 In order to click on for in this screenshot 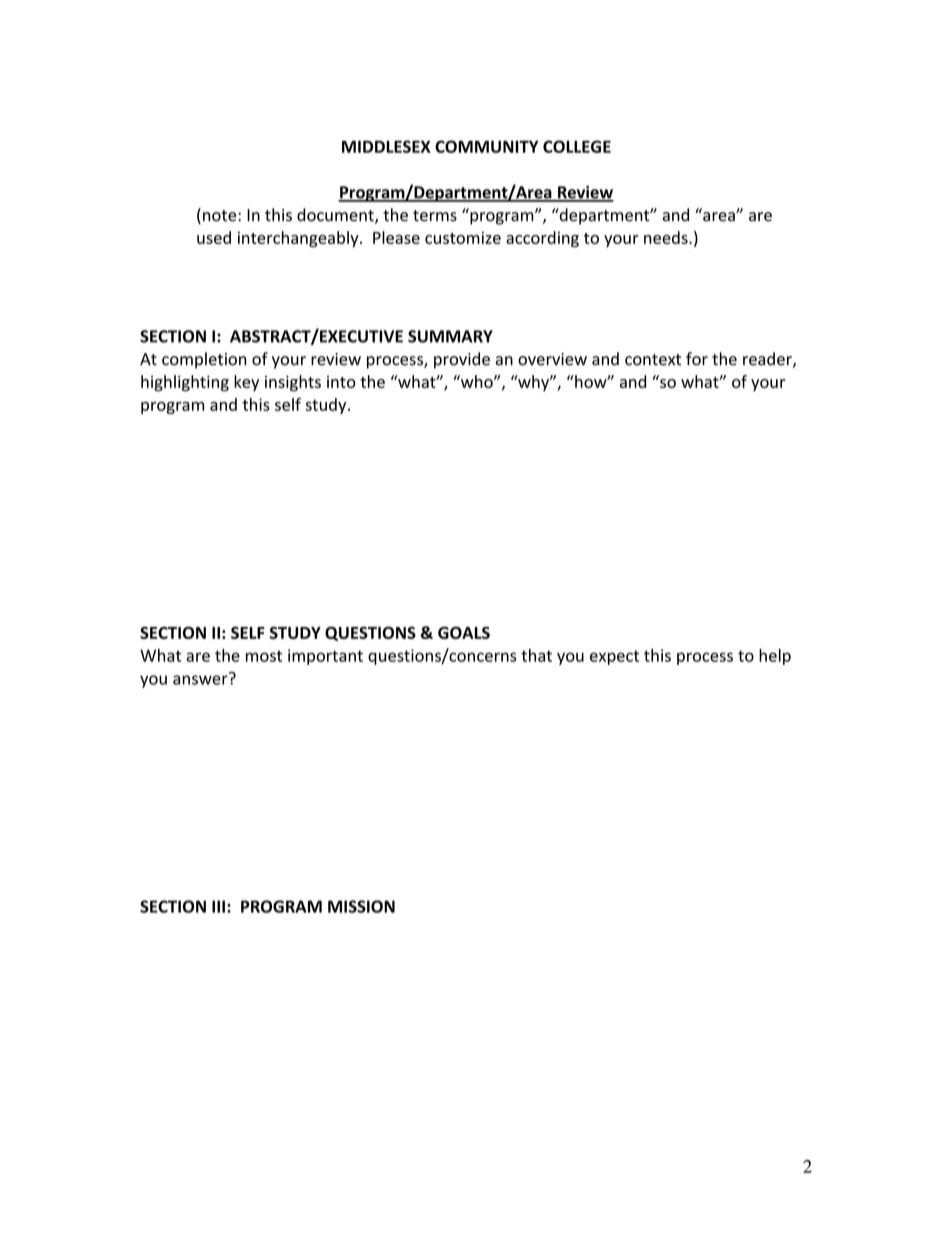, I will do `click(697, 359)`.
